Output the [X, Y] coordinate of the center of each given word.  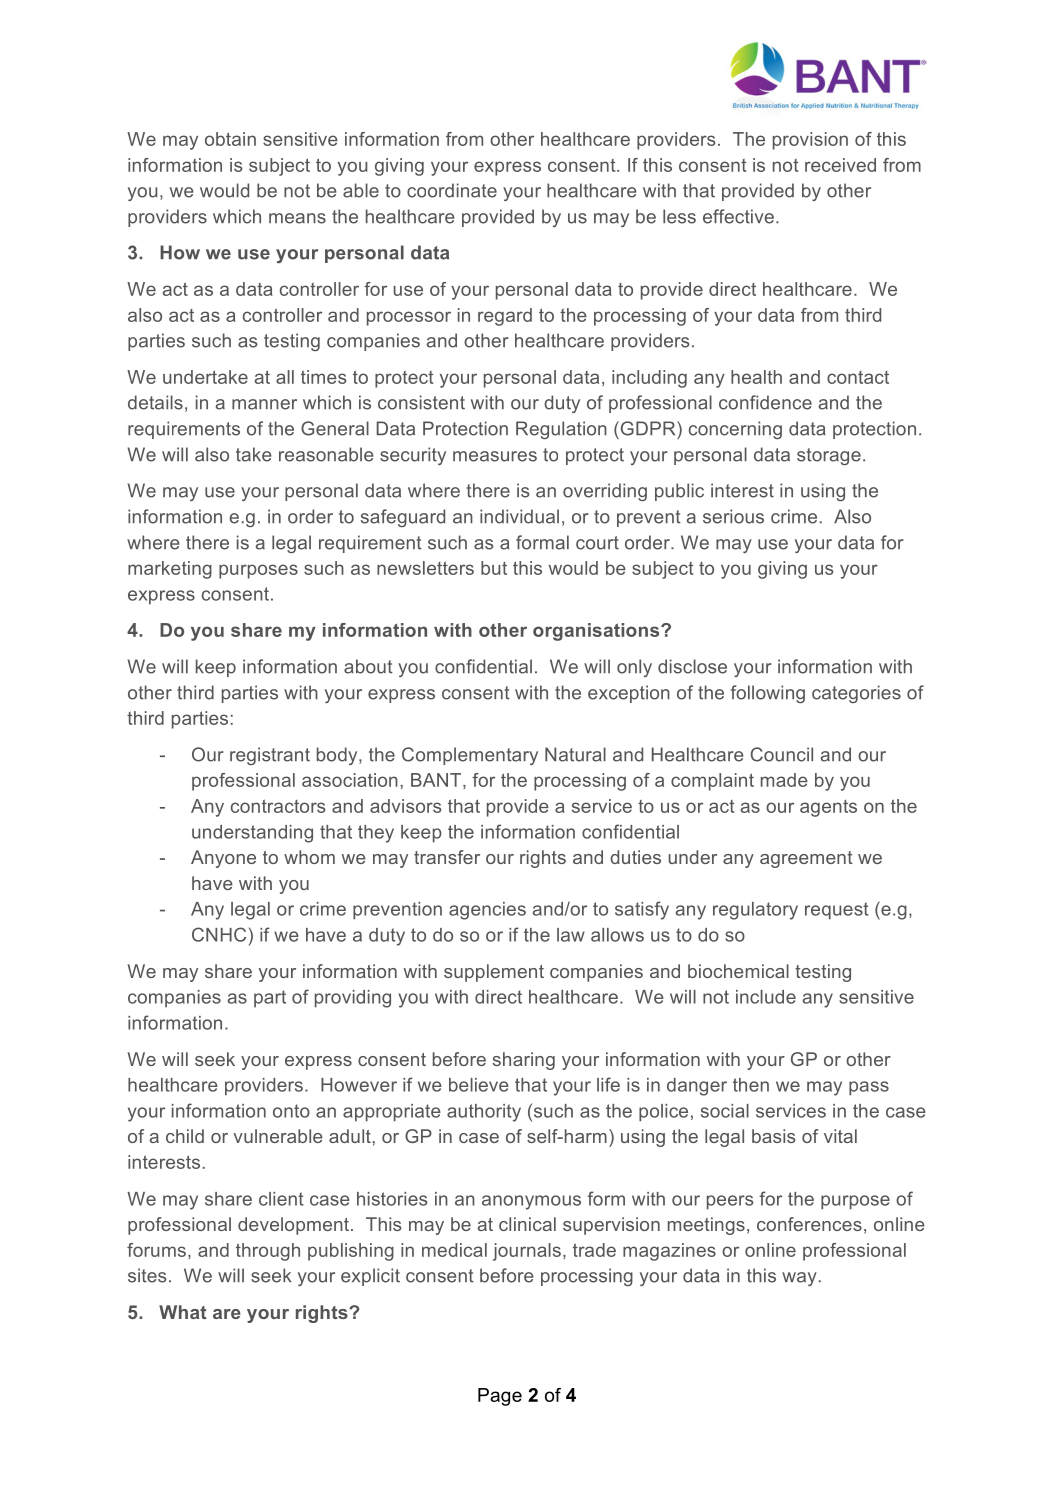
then [751, 1085]
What [183, 1312]
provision [810, 141]
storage [829, 456]
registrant [270, 756]
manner [264, 404]
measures [495, 456]
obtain [230, 139]
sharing [524, 1061]
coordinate [452, 190]
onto [291, 1111]
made [784, 780]
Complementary [470, 756]
